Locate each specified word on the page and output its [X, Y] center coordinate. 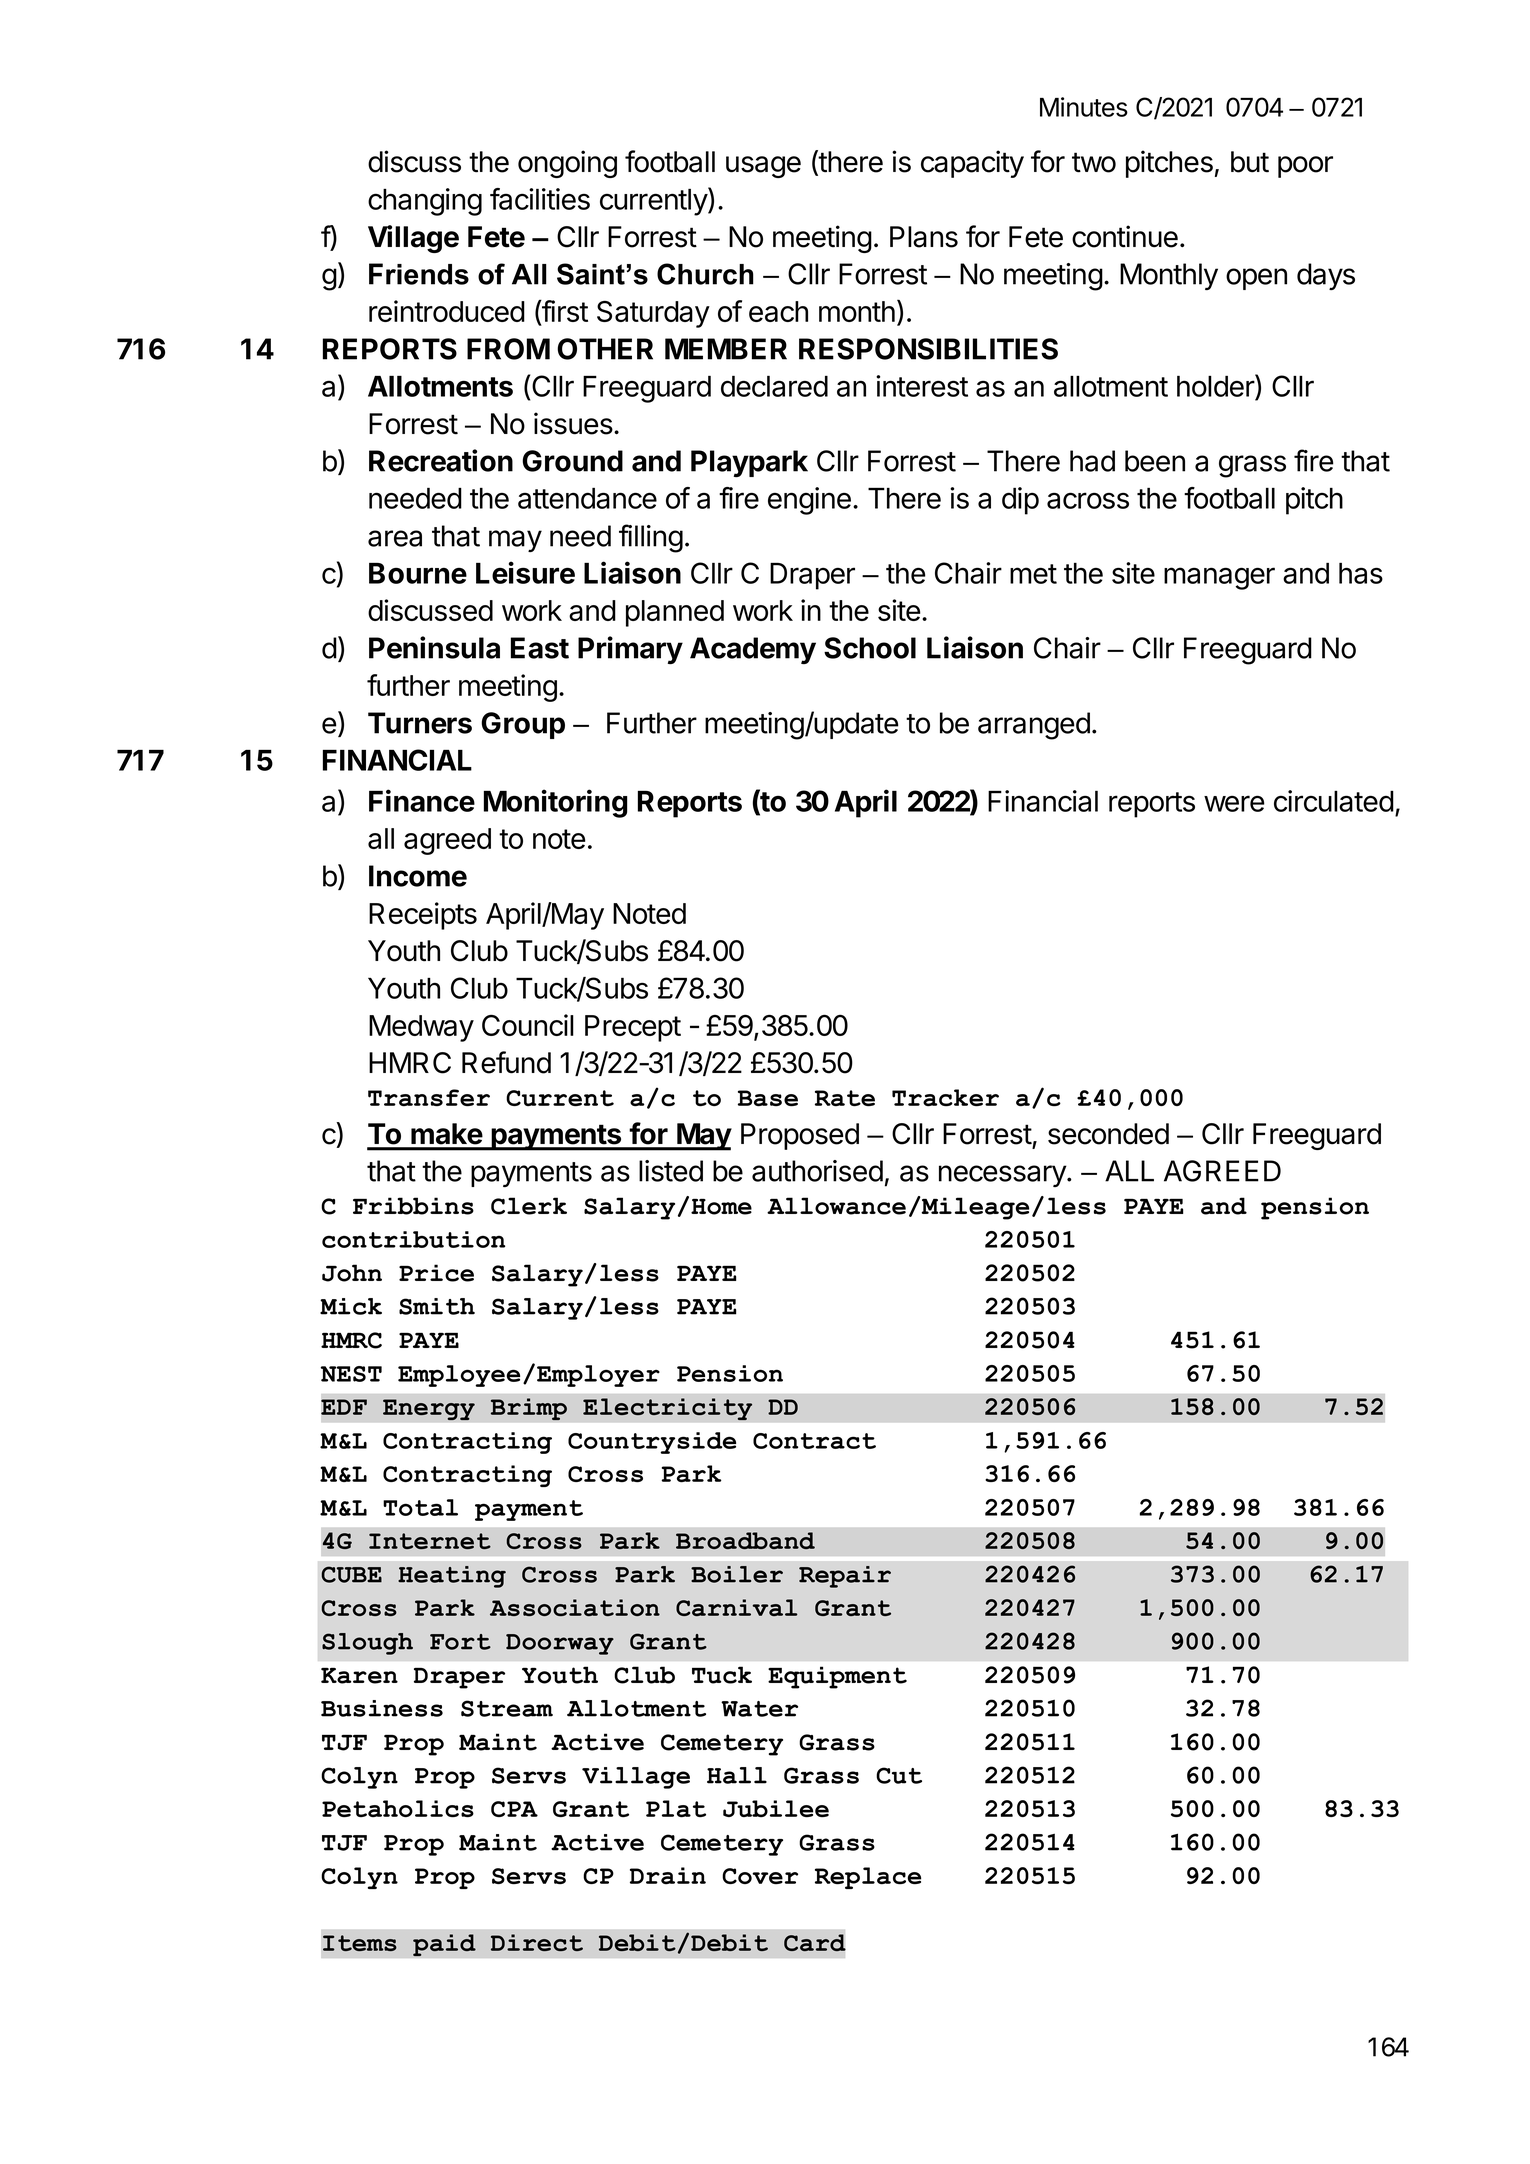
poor [1305, 167]
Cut [899, 1775]
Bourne [418, 573]
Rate [845, 1098]
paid [444, 1945]
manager [1219, 578]
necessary [1003, 1176]
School [870, 648]
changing [425, 202]
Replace [868, 1878]
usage [763, 167]
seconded [1108, 1134]
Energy [429, 1410]
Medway [421, 1028]
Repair [845, 1577]
